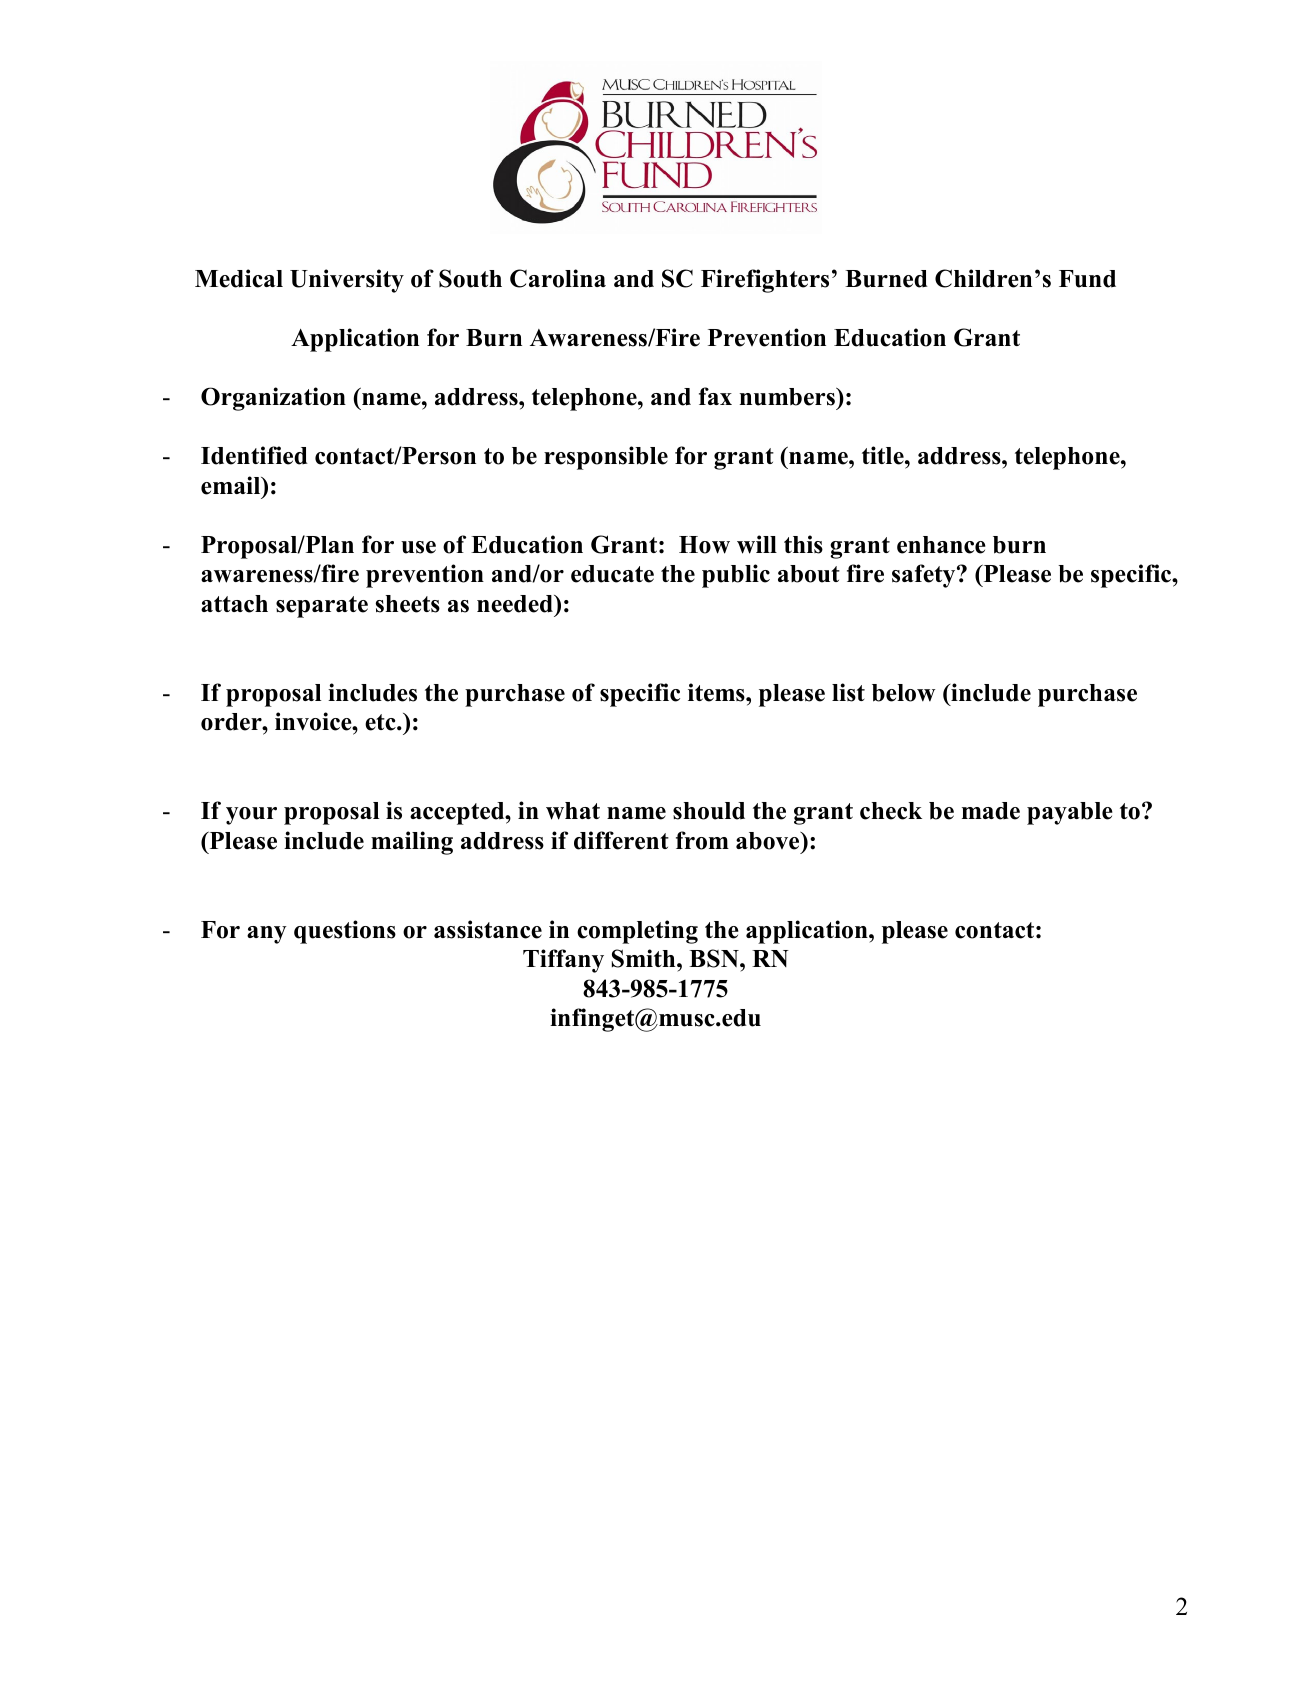 The width and height of the page is (1312, 1698). What do you see at coordinates (709, 811) in the page?
I see `should` at bounding box center [709, 811].
